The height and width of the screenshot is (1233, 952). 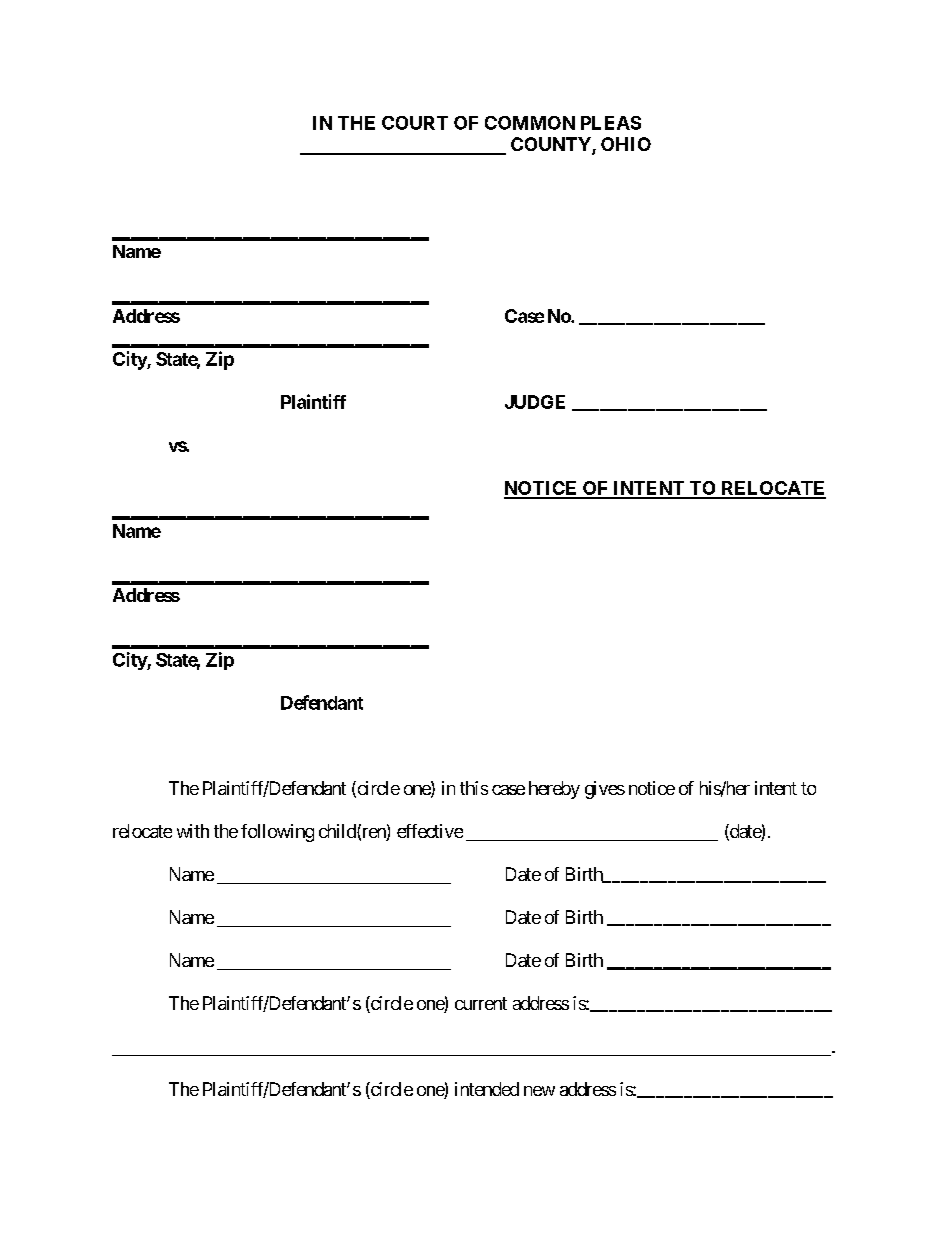 What do you see at coordinates (487, 1089) in the screenshot?
I see `intended` at bounding box center [487, 1089].
